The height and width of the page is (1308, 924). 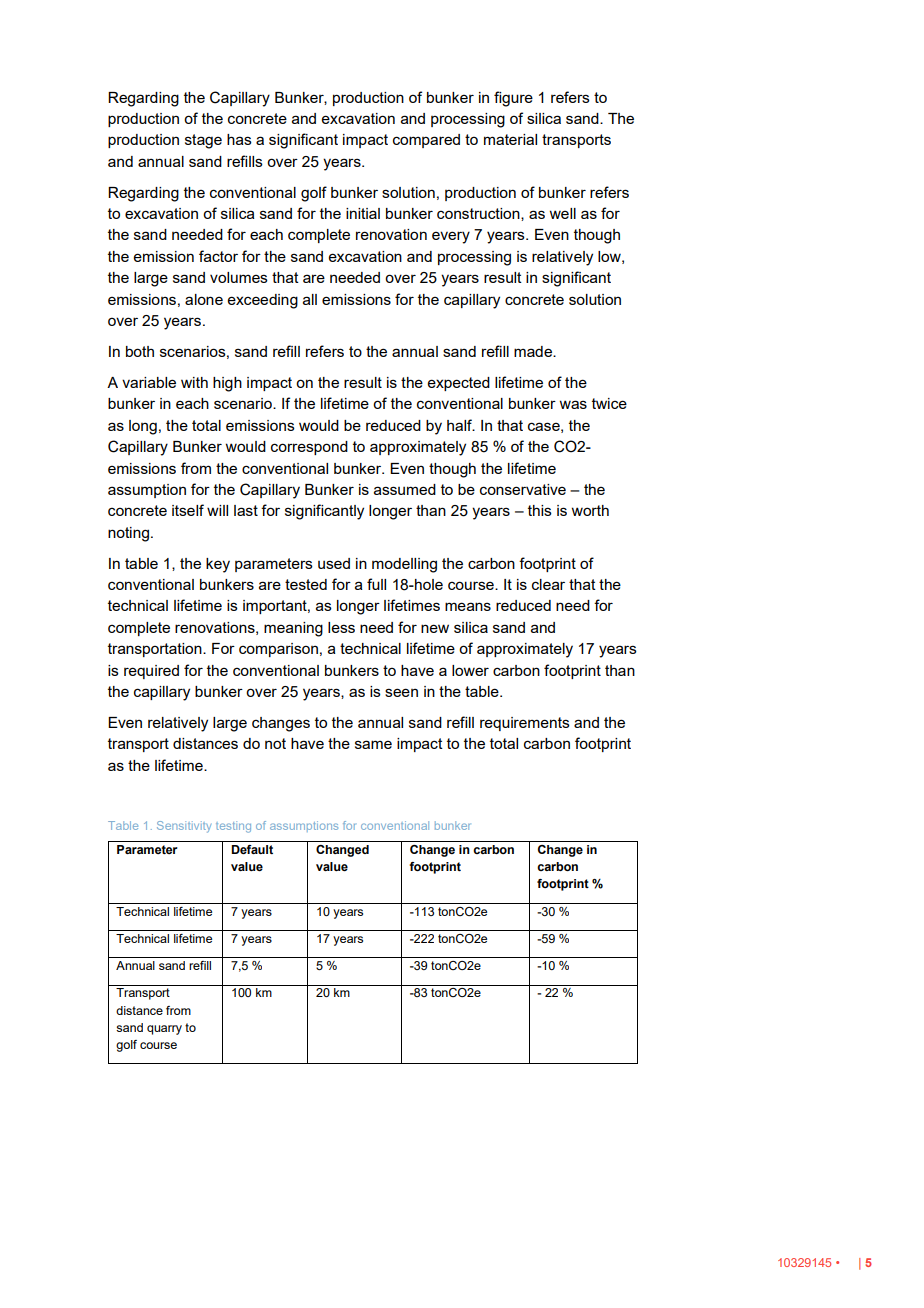 What do you see at coordinates (164, 1030) in the page?
I see `quarry` at bounding box center [164, 1030].
